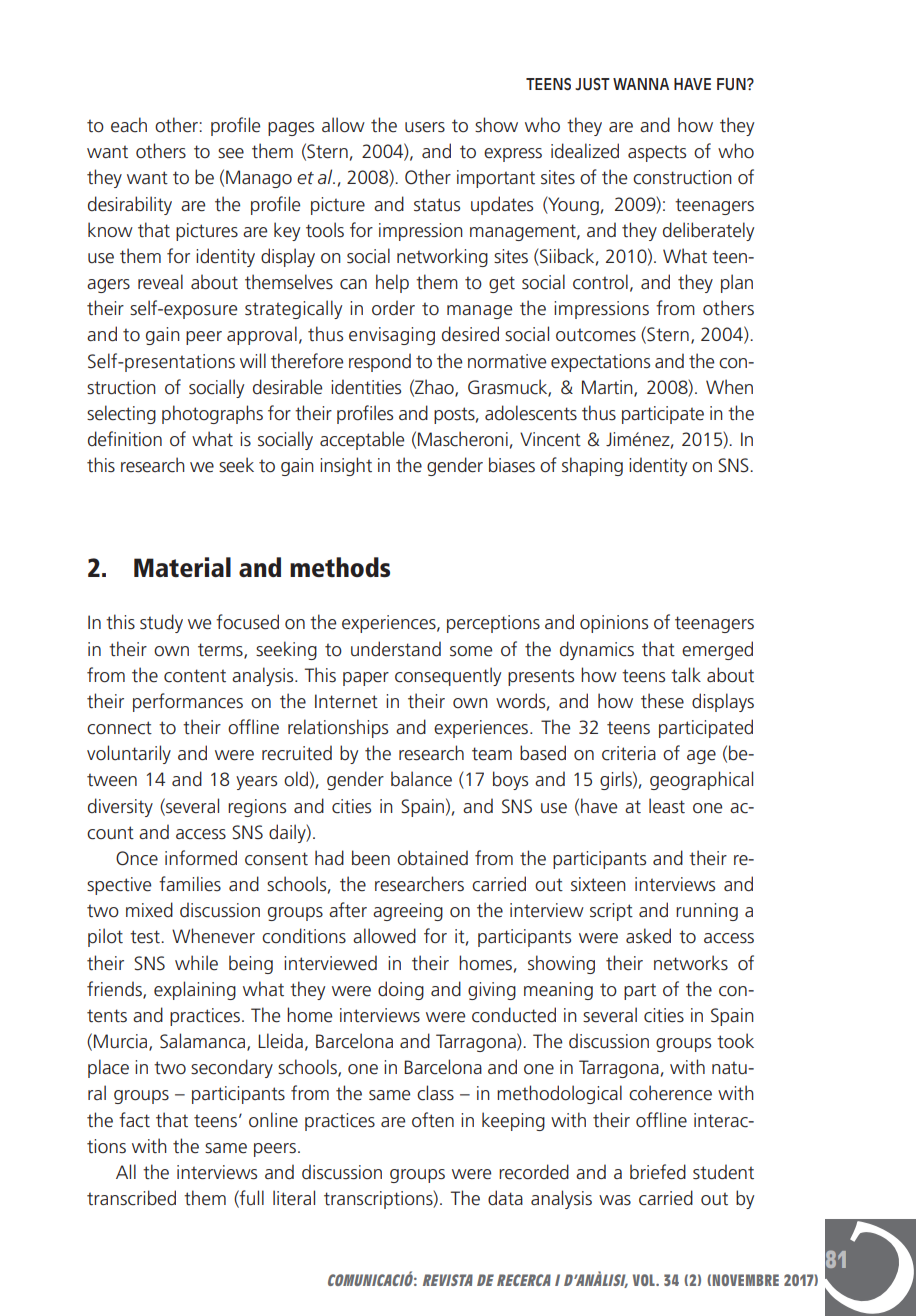 This screenshot has width=916, height=1316. Describe the element at coordinates (691, 963) in the screenshot. I see `networks` at that location.
